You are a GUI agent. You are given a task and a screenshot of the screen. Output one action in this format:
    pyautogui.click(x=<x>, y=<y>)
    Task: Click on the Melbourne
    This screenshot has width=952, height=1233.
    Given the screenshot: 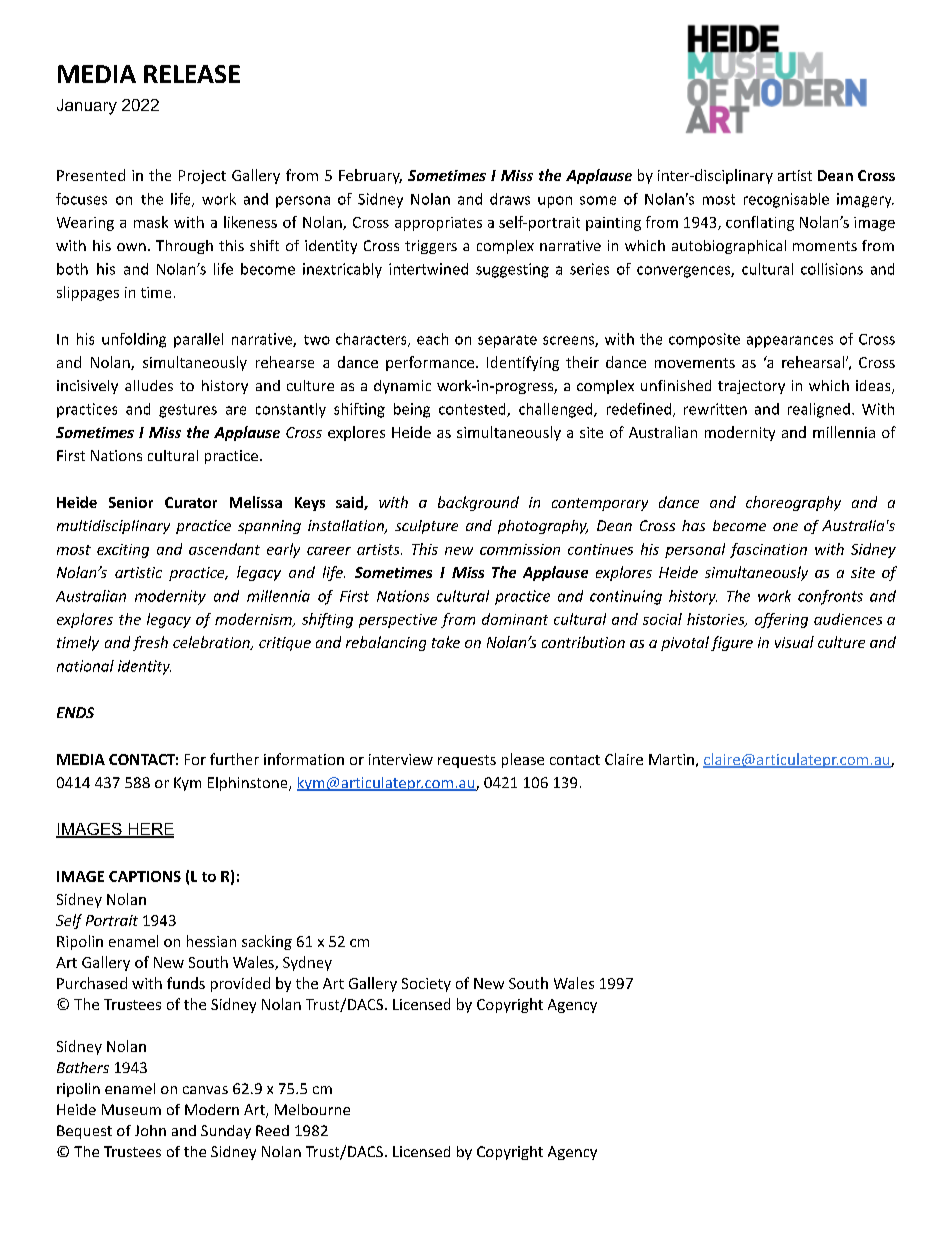 What is the action you would take?
    pyautogui.click(x=312, y=1109)
